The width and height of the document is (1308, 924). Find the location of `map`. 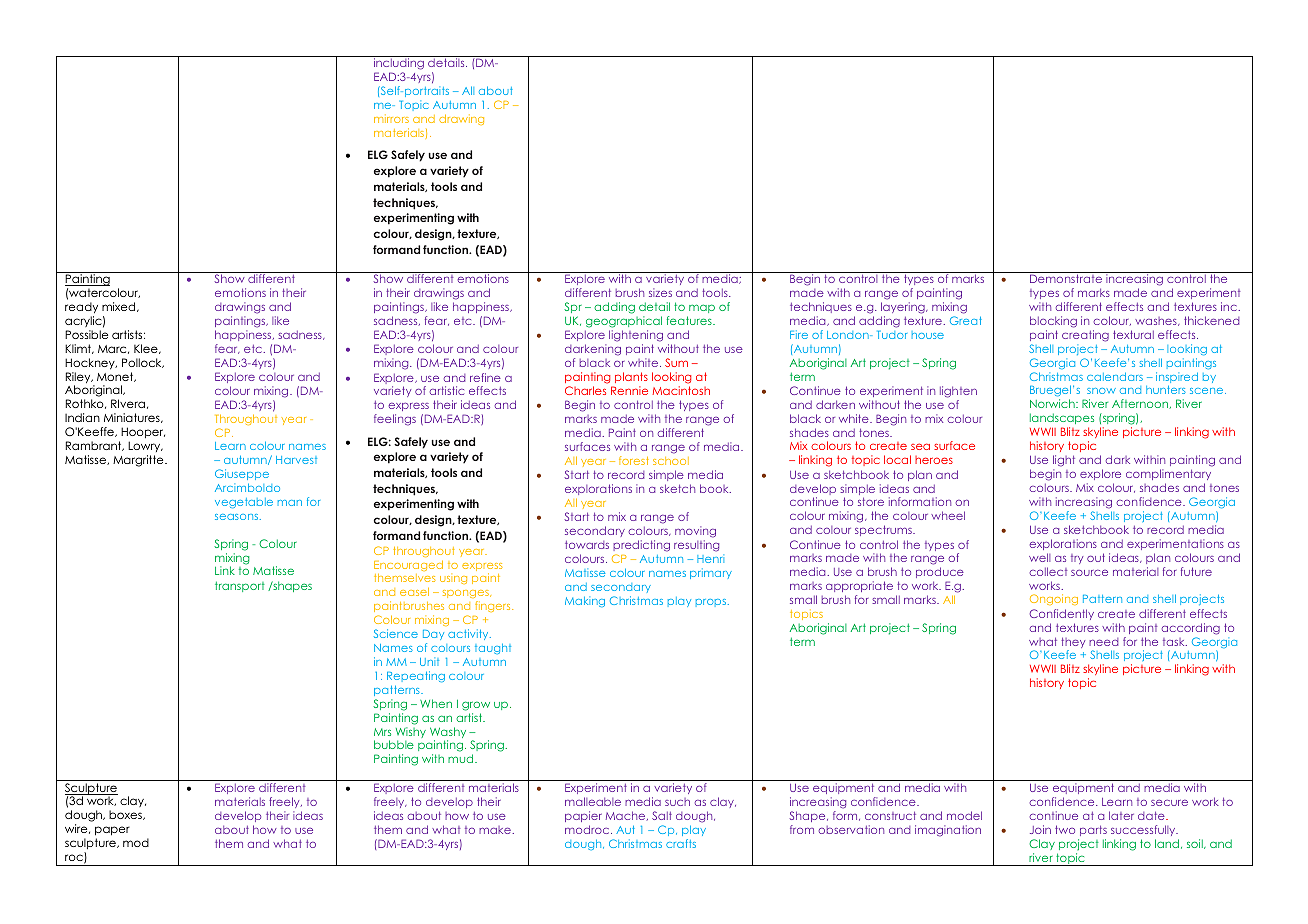

map is located at coordinates (701, 310).
